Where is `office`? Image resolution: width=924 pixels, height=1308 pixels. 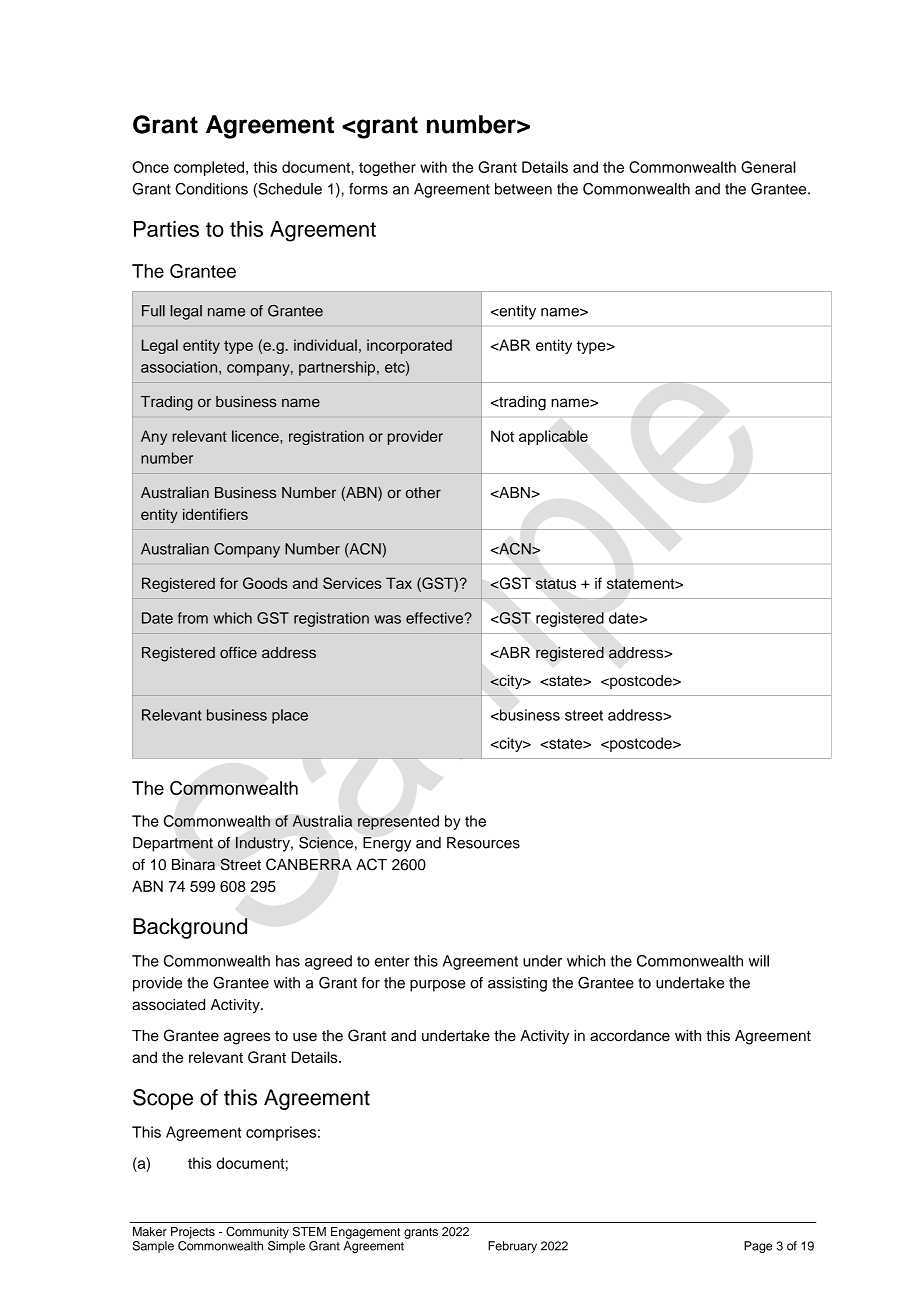 office is located at coordinates (238, 652).
